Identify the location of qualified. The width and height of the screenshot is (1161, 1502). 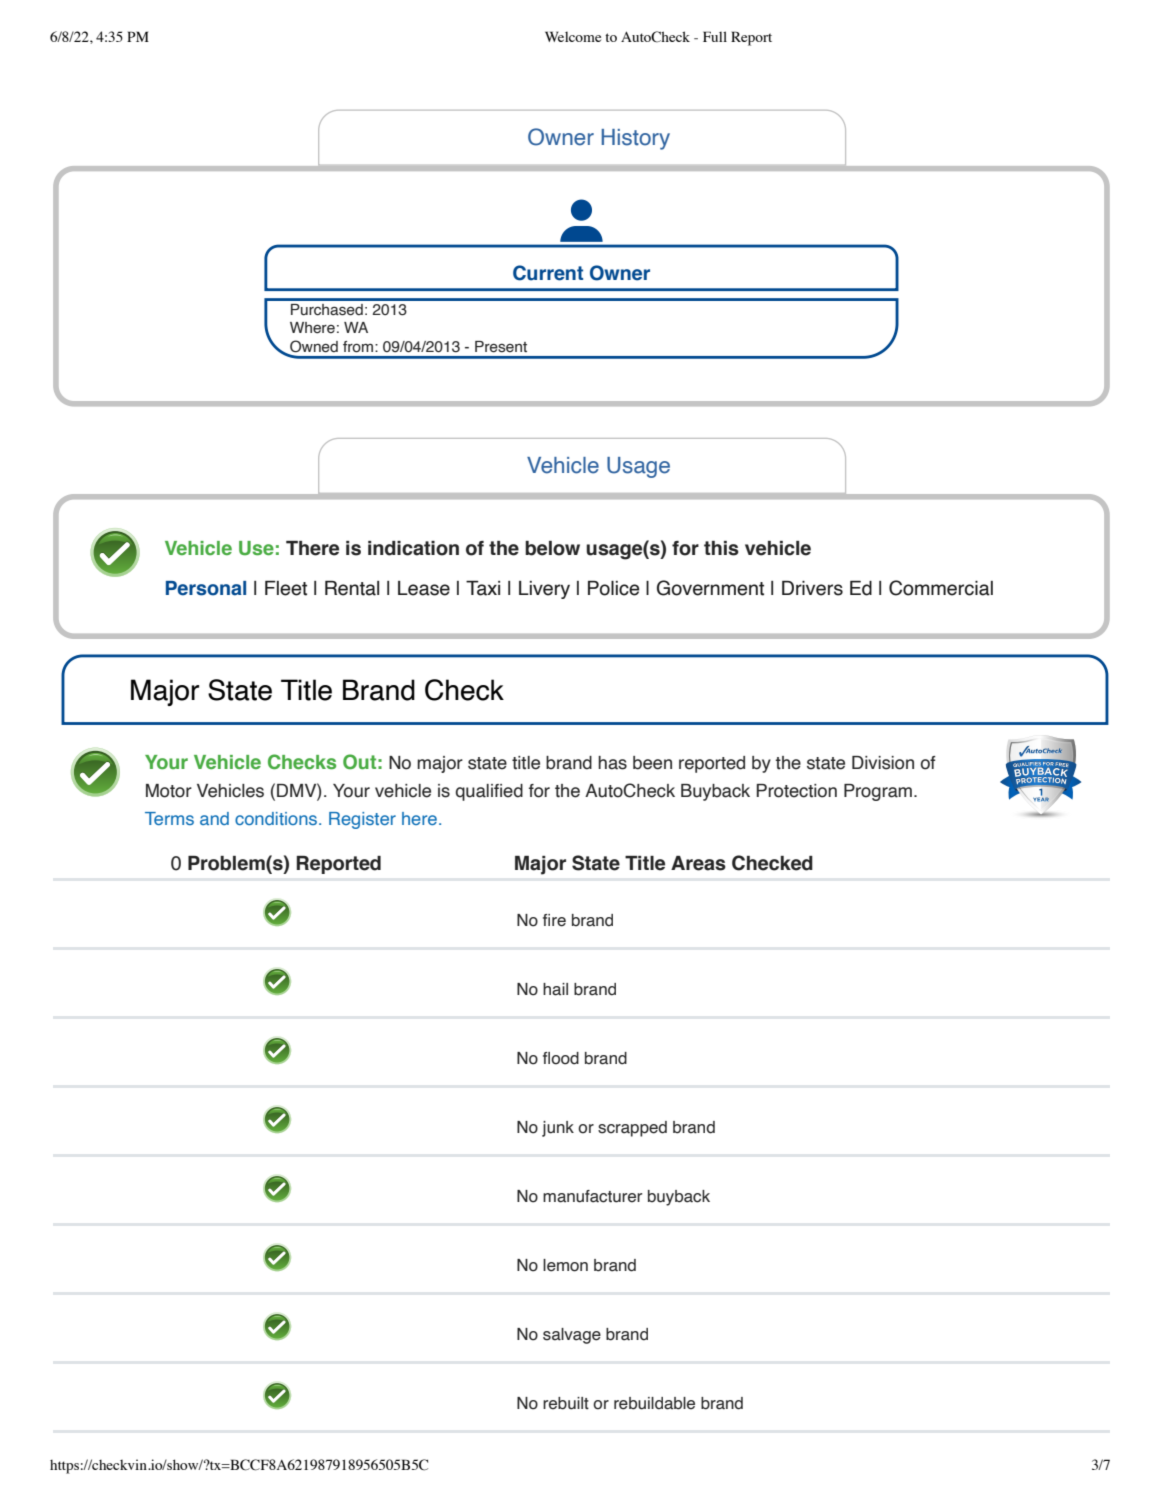
(489, 792).
